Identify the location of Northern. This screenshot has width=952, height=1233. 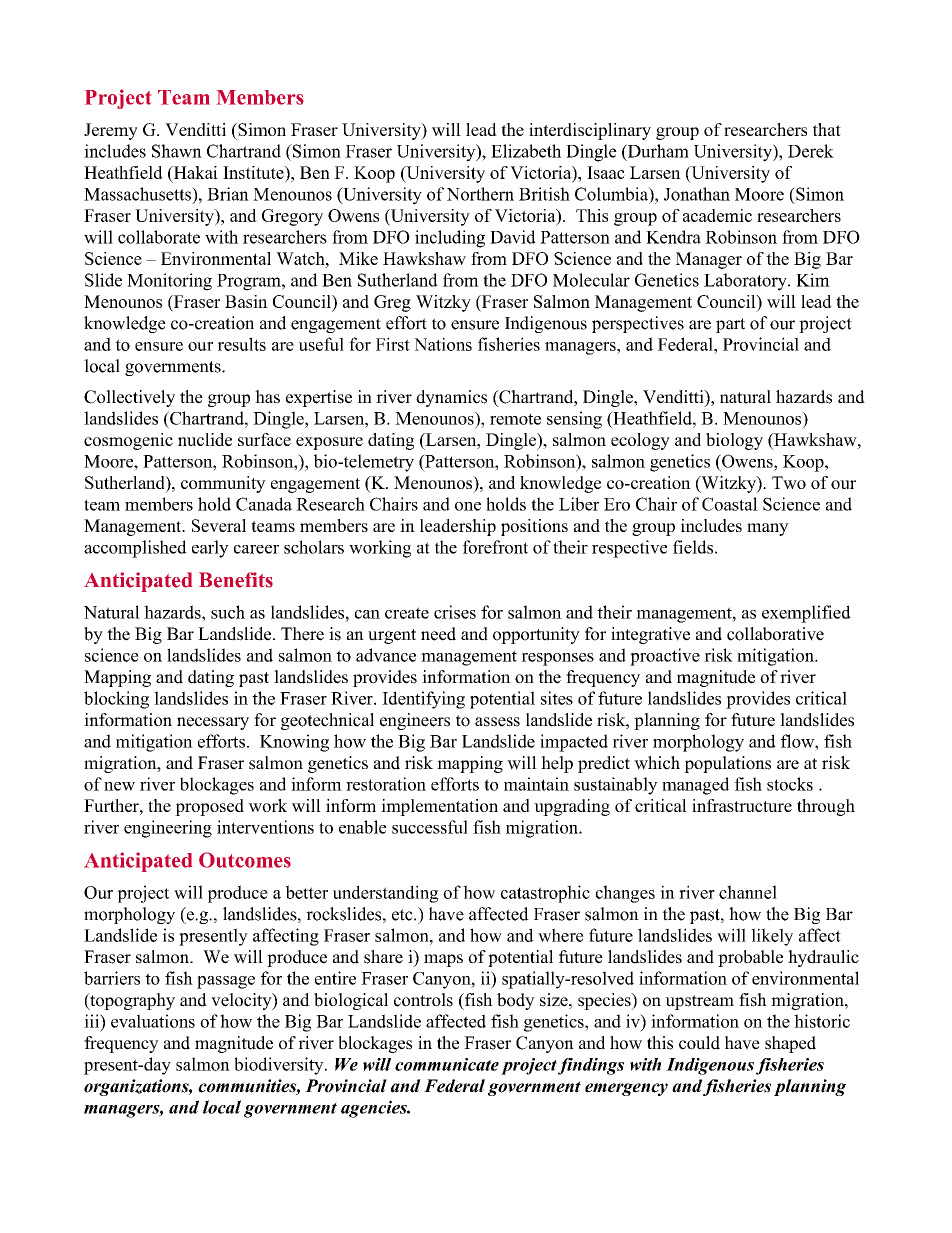
(480, 194).
